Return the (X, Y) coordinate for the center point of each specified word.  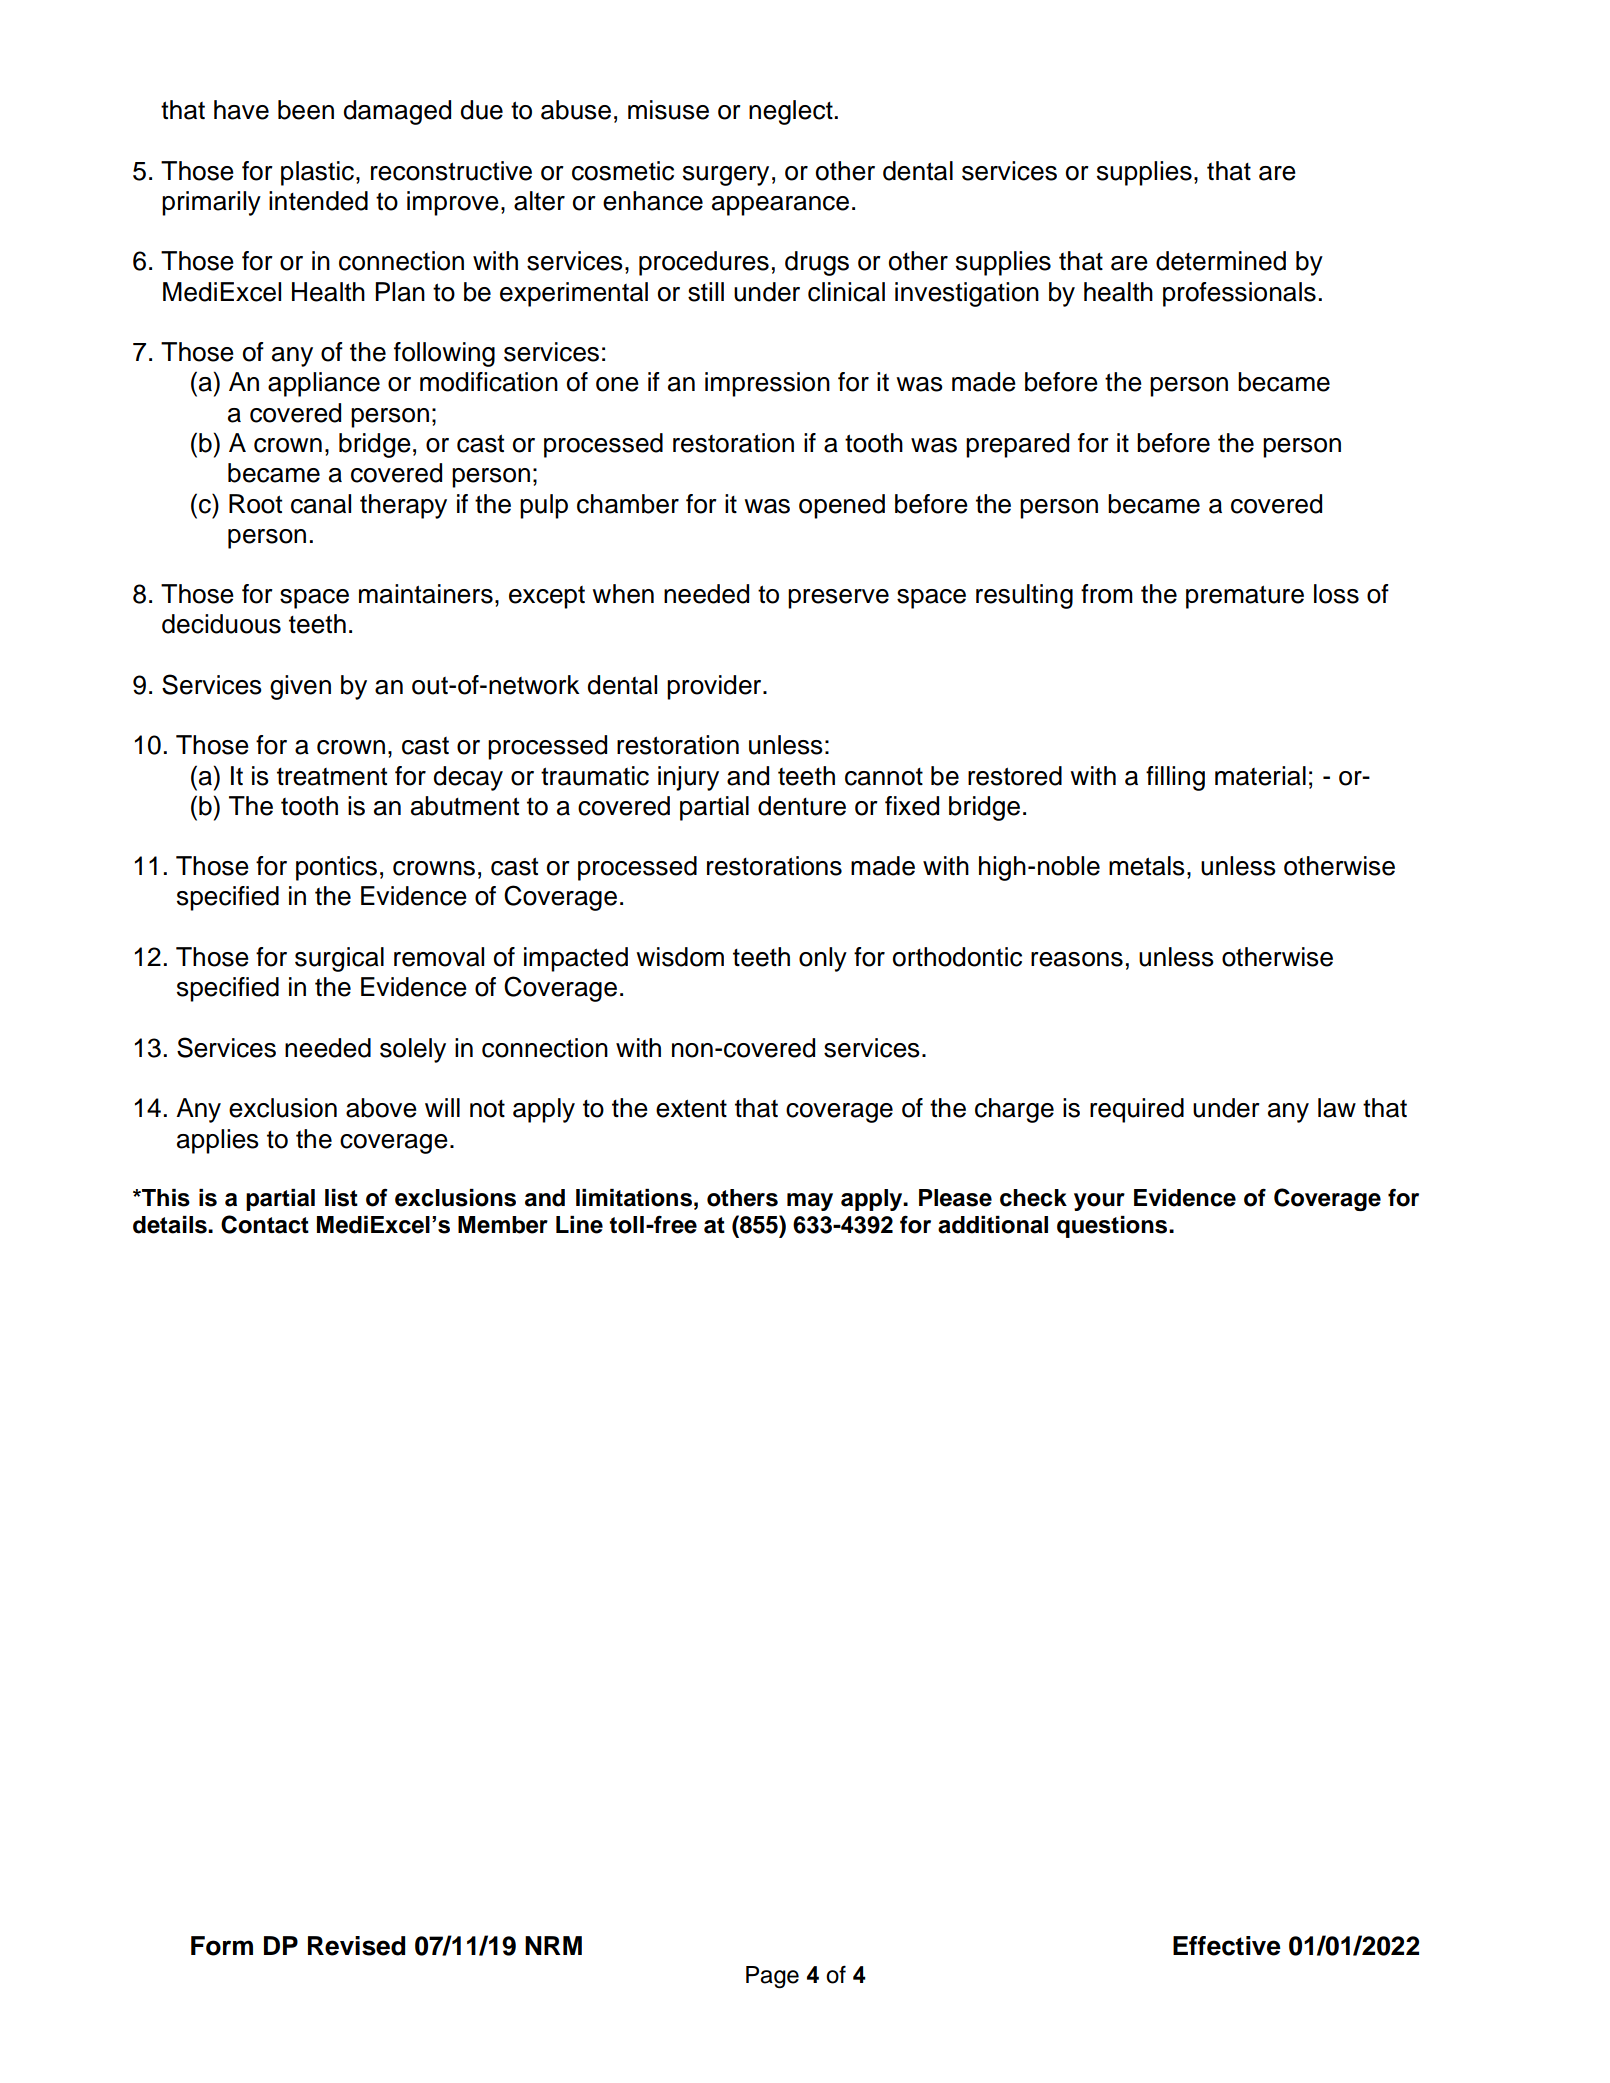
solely (413, 1050)
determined (1221, 261)
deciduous (221, 624)
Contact (265, 1224)
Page (772, 1977)
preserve (838, 599)
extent (691, 1108)
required (1137, 1110)
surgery (726, 176)
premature (1245, 597)
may (810, 1202)
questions (1113, 1227)
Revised (356, 1946)
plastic (317, 173)
